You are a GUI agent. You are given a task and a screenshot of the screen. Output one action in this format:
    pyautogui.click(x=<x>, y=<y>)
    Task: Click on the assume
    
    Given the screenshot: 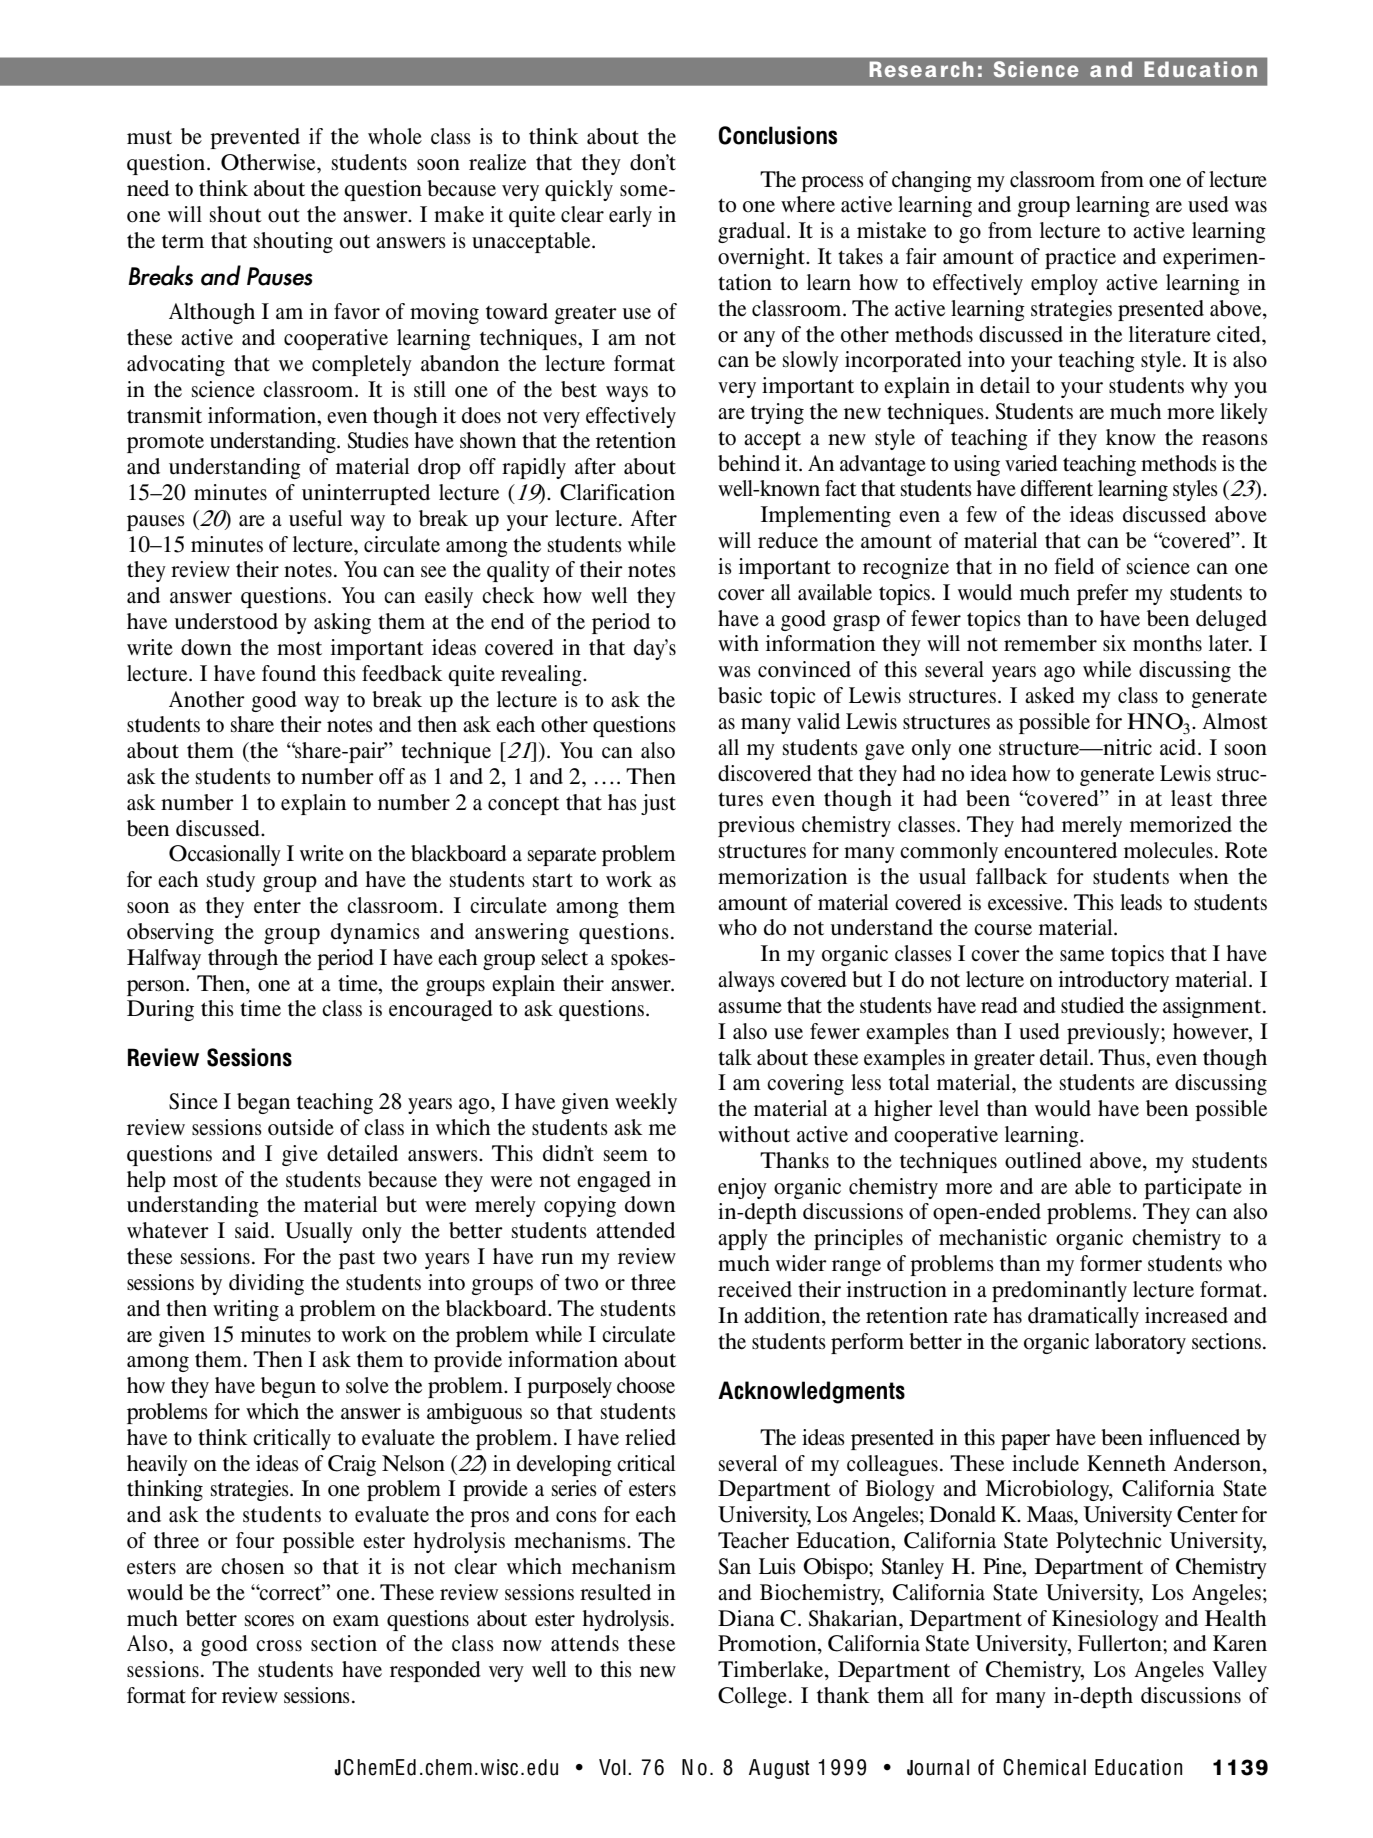 What is the action you would take?
    pyautogui.click(x=750, y=1008)
